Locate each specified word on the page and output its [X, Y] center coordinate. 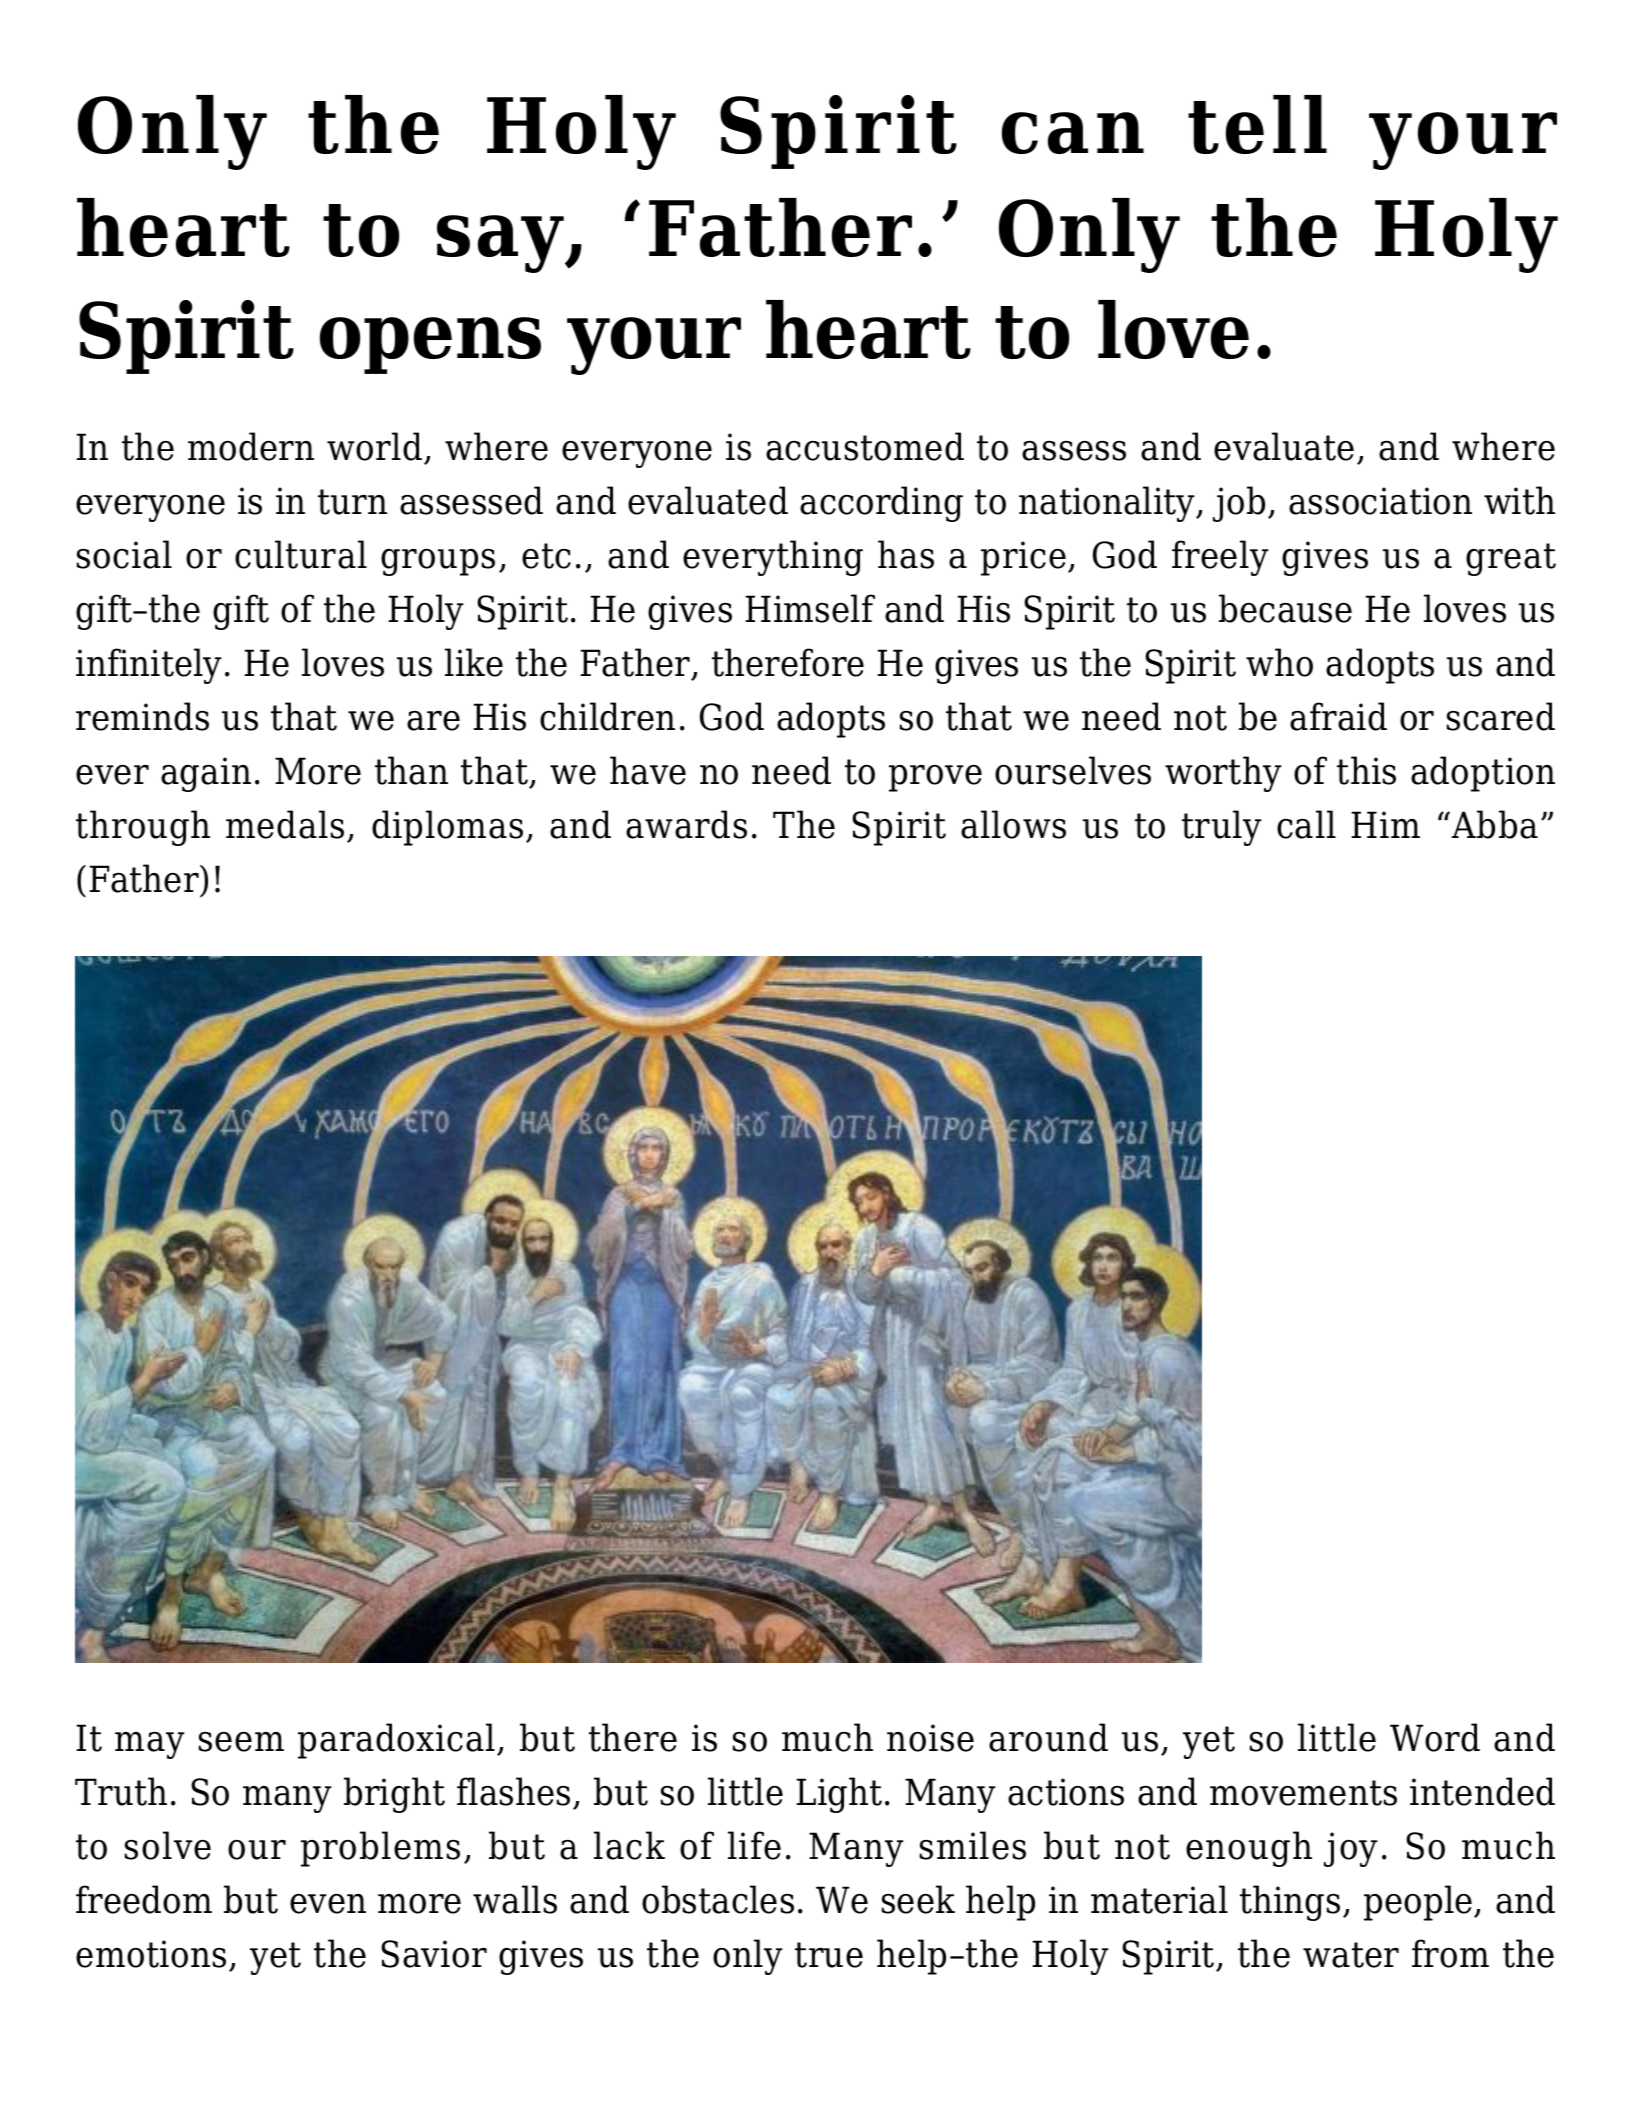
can [1073, 133]
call [1306, 824]
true [829, 1955]
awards [686, 824]
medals [285, 824]
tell [1257, 124]
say [501, 244]
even [328, 1904]
